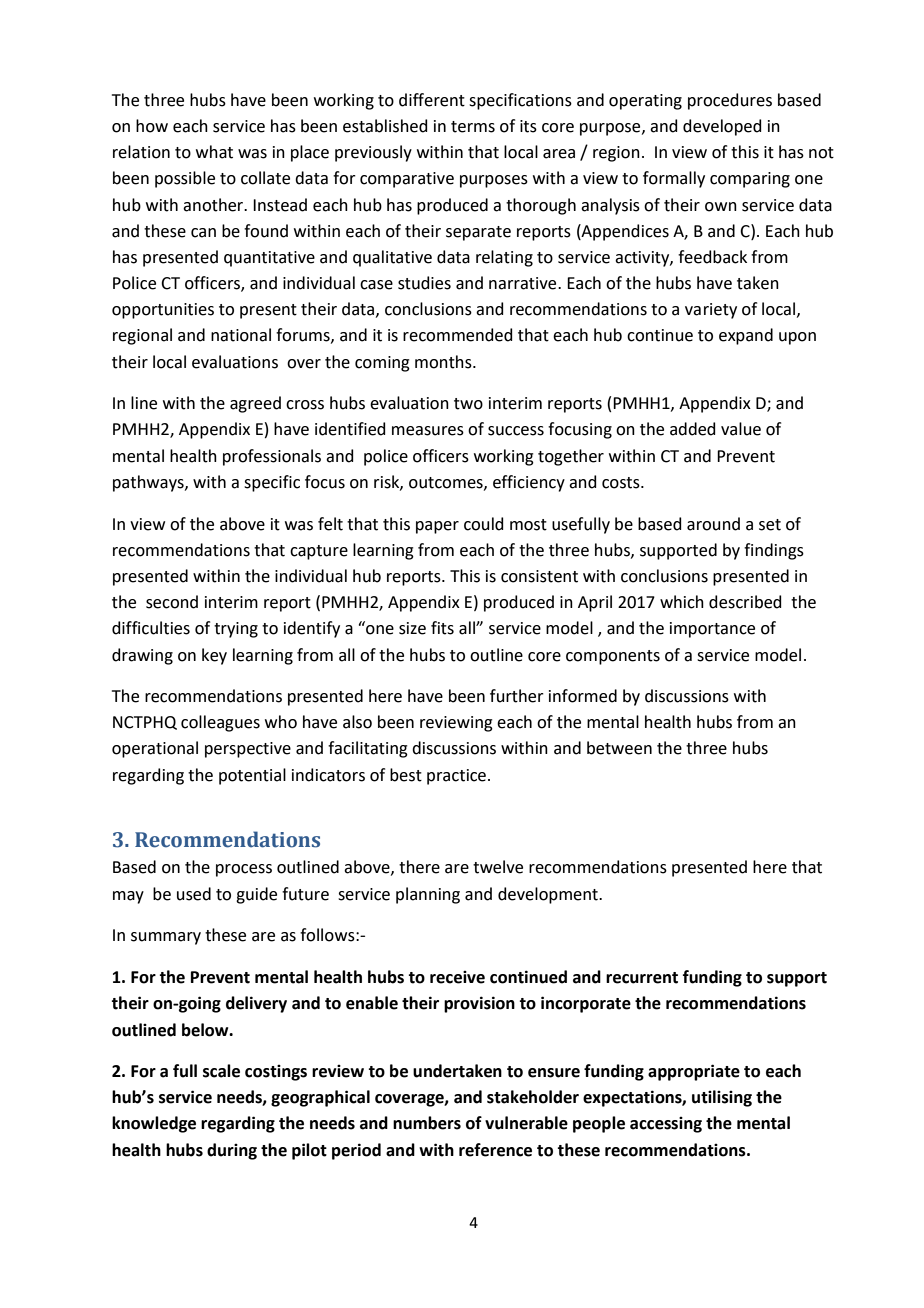 The width and height of the image is (924, 1308). Describe the element at coordinates (427, 1123) in the image. I see `numbers` at that location.
